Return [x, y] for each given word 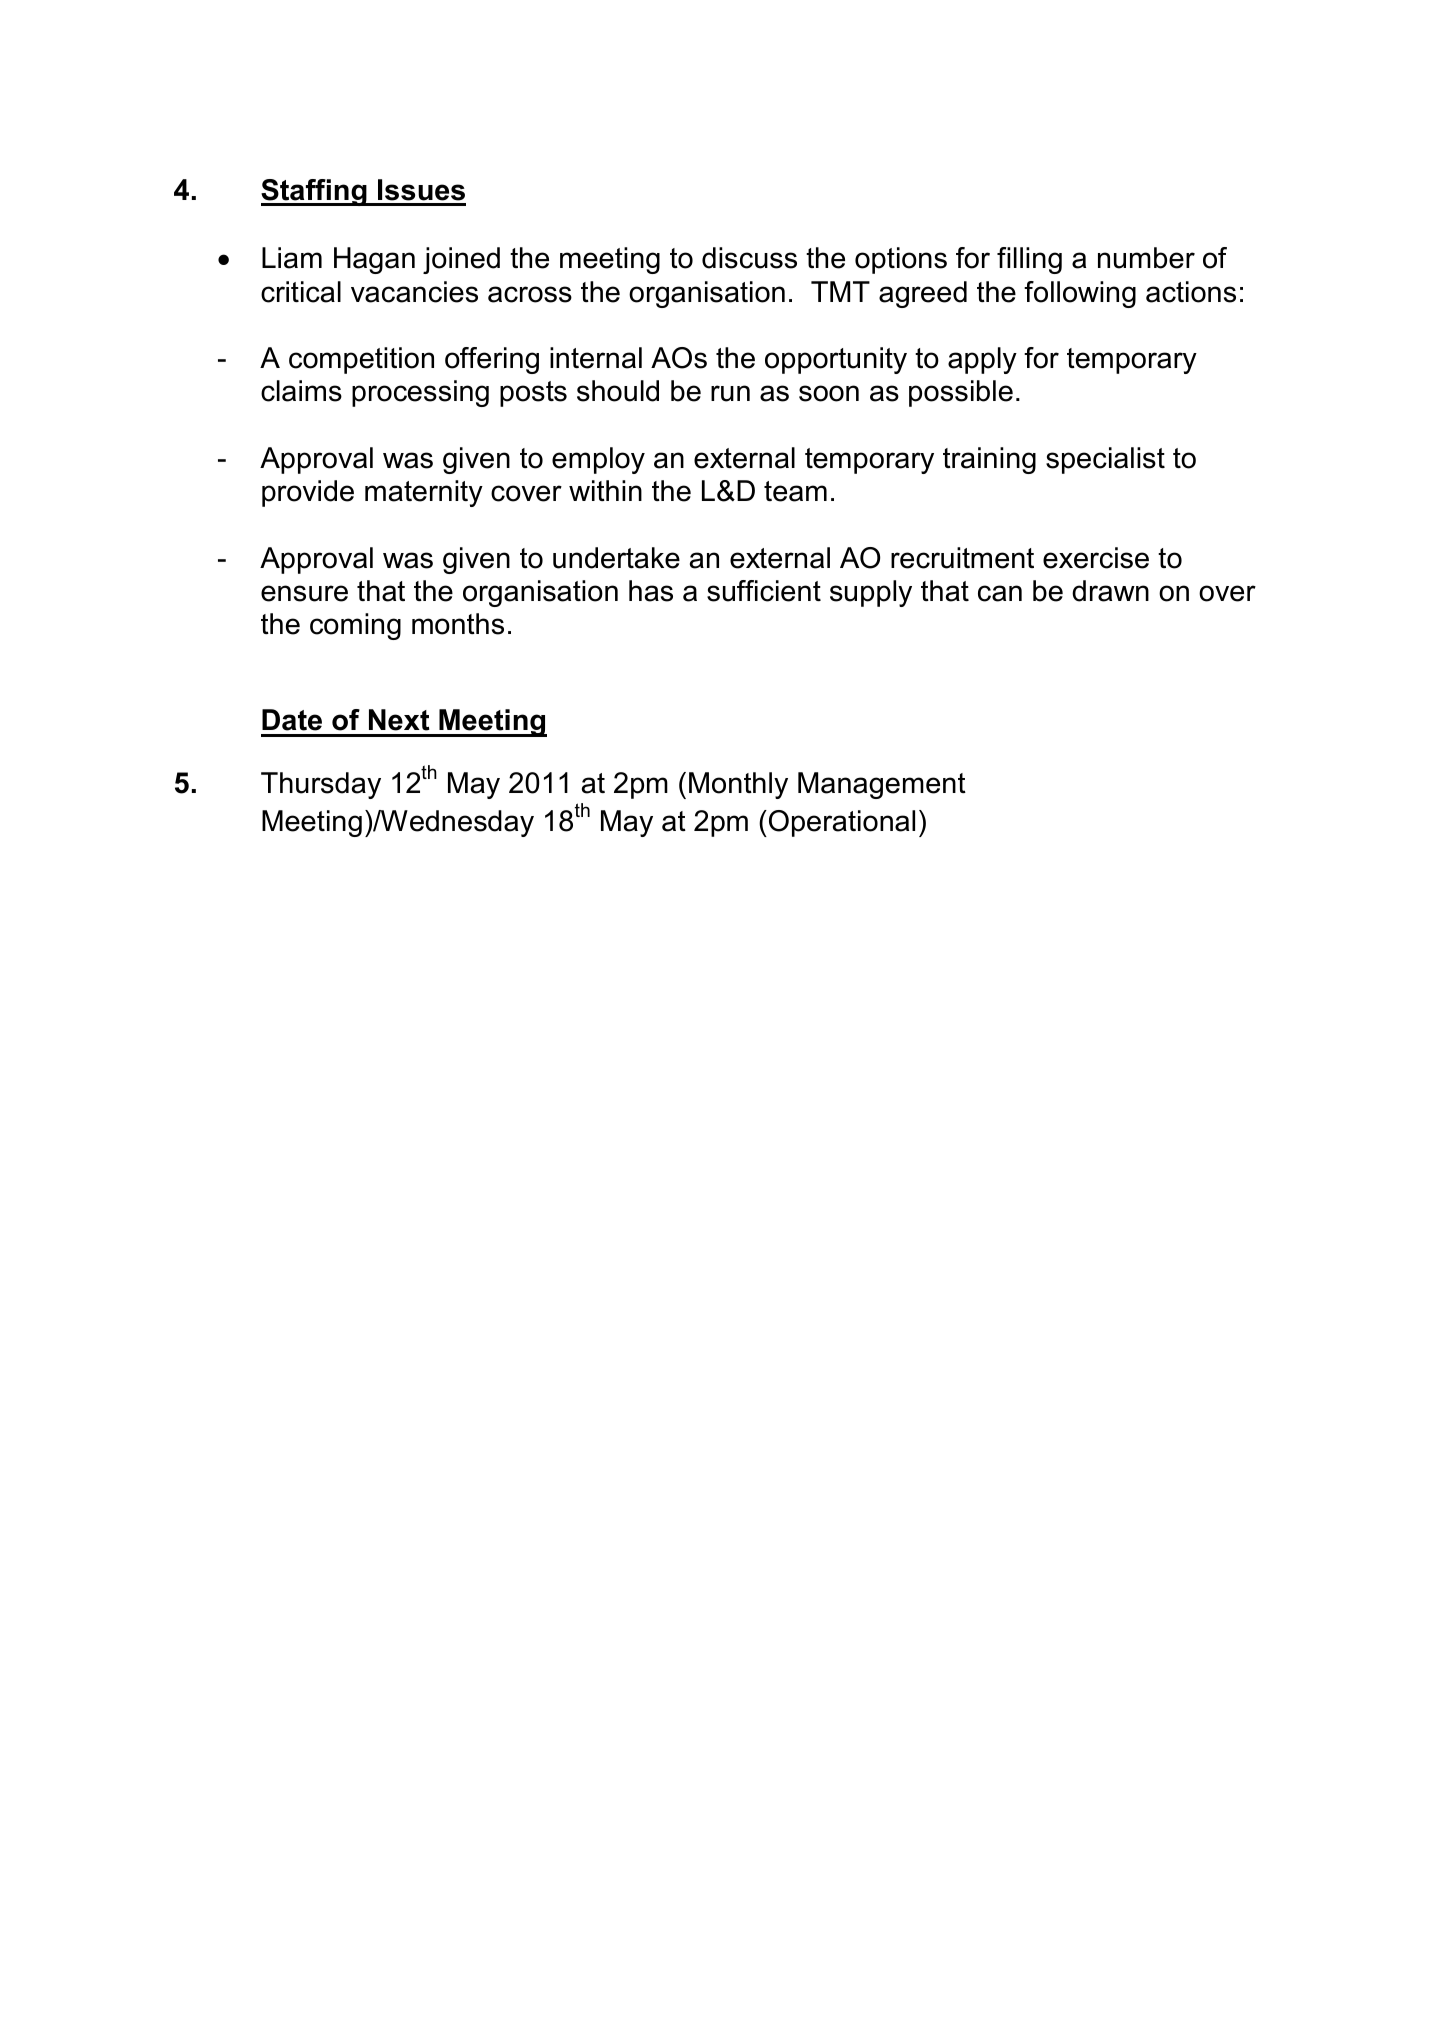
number [1146, 258]
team [795, 491]
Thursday [321, 785]
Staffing [315, 192]
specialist [1105, 460]
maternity [424, 493]
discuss [749, 258]
